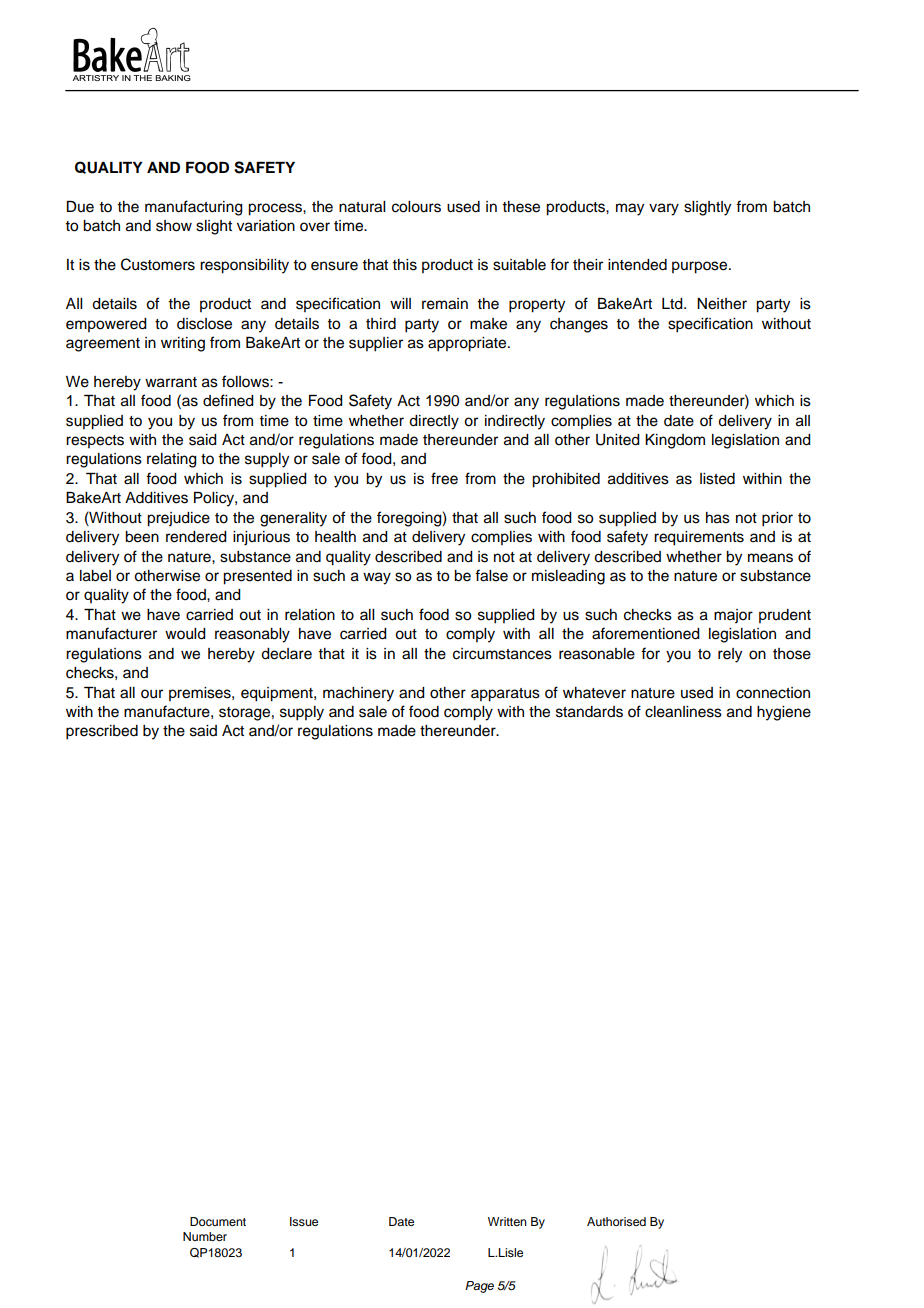 The height and width of the screenshot is (1308, 924). What do you see at coordinates (172, 460) in the screenshot?
I see `relating` at bounding box center [172, 460].
